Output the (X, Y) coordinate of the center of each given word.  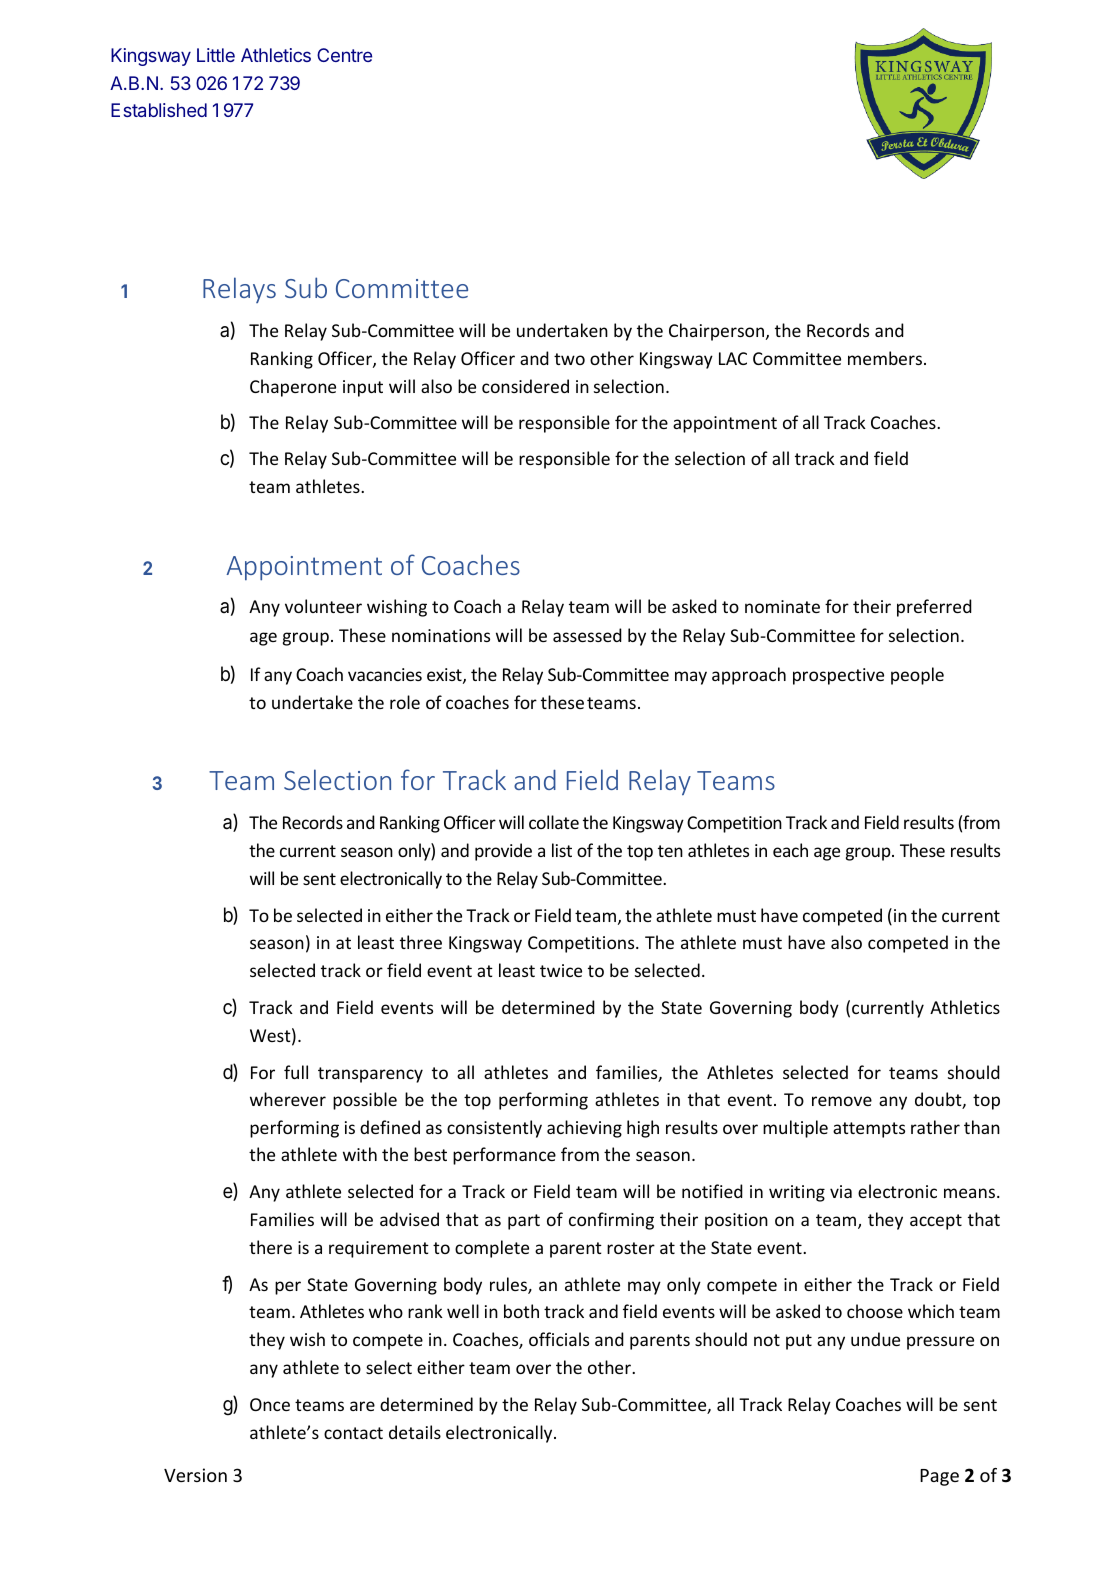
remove (842, 1101)
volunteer (323, 606)
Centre (344, 55)
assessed (587, 635)
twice (561, 970)
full (296, 1072)
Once (270, 1404)
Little (216, 55)
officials (559, 1339)
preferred (934, 608)
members (885, 358)
